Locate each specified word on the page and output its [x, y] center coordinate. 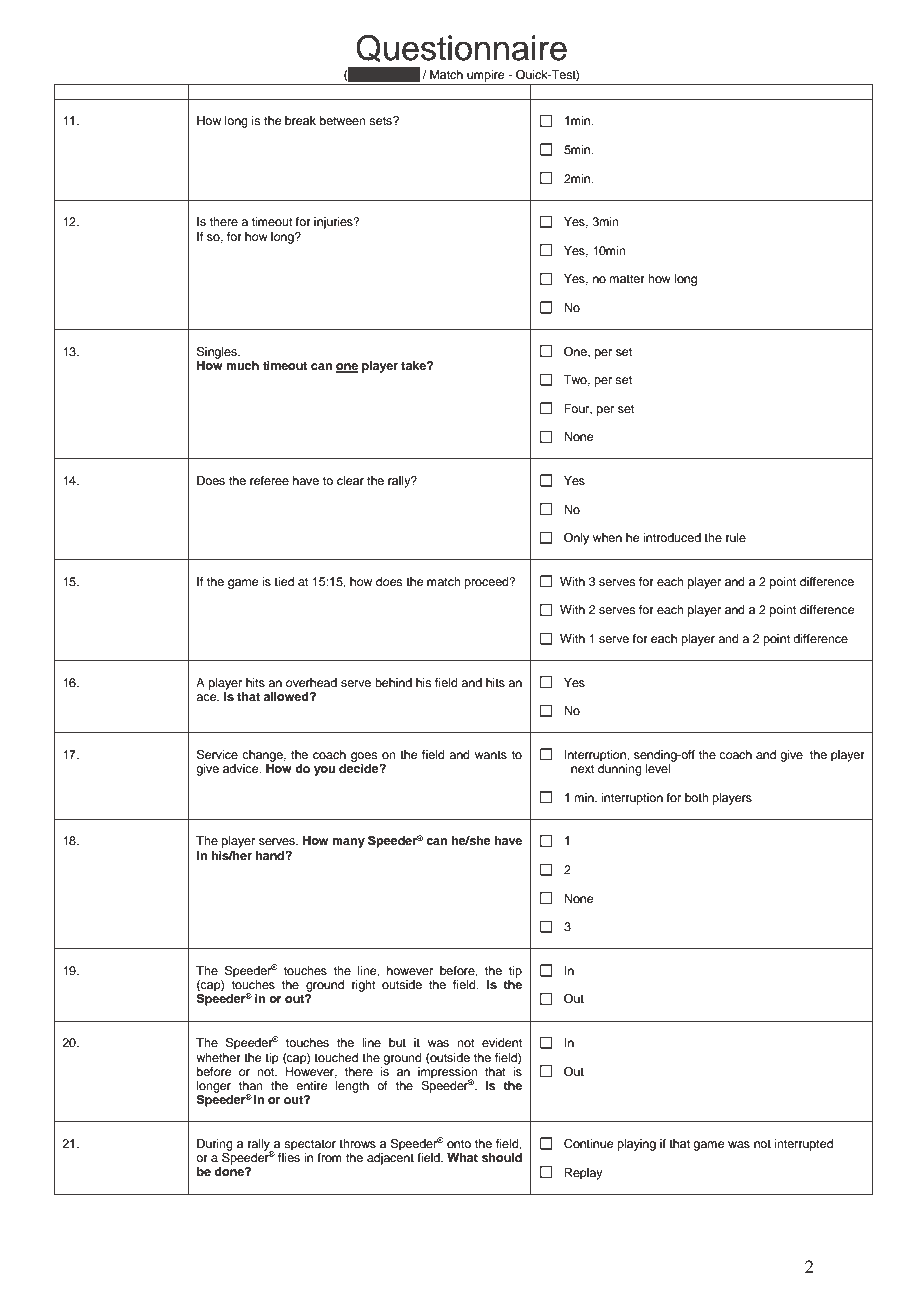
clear [350, 480]
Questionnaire [461, 48]
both [697, 797]
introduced [672, 537]
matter [627, 279]
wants [491, 755]
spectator [310, 1145]
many [348, 843]
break [300, 120]
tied [284, 581]
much [242, 365]
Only [576, 539]
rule [736, 537]
